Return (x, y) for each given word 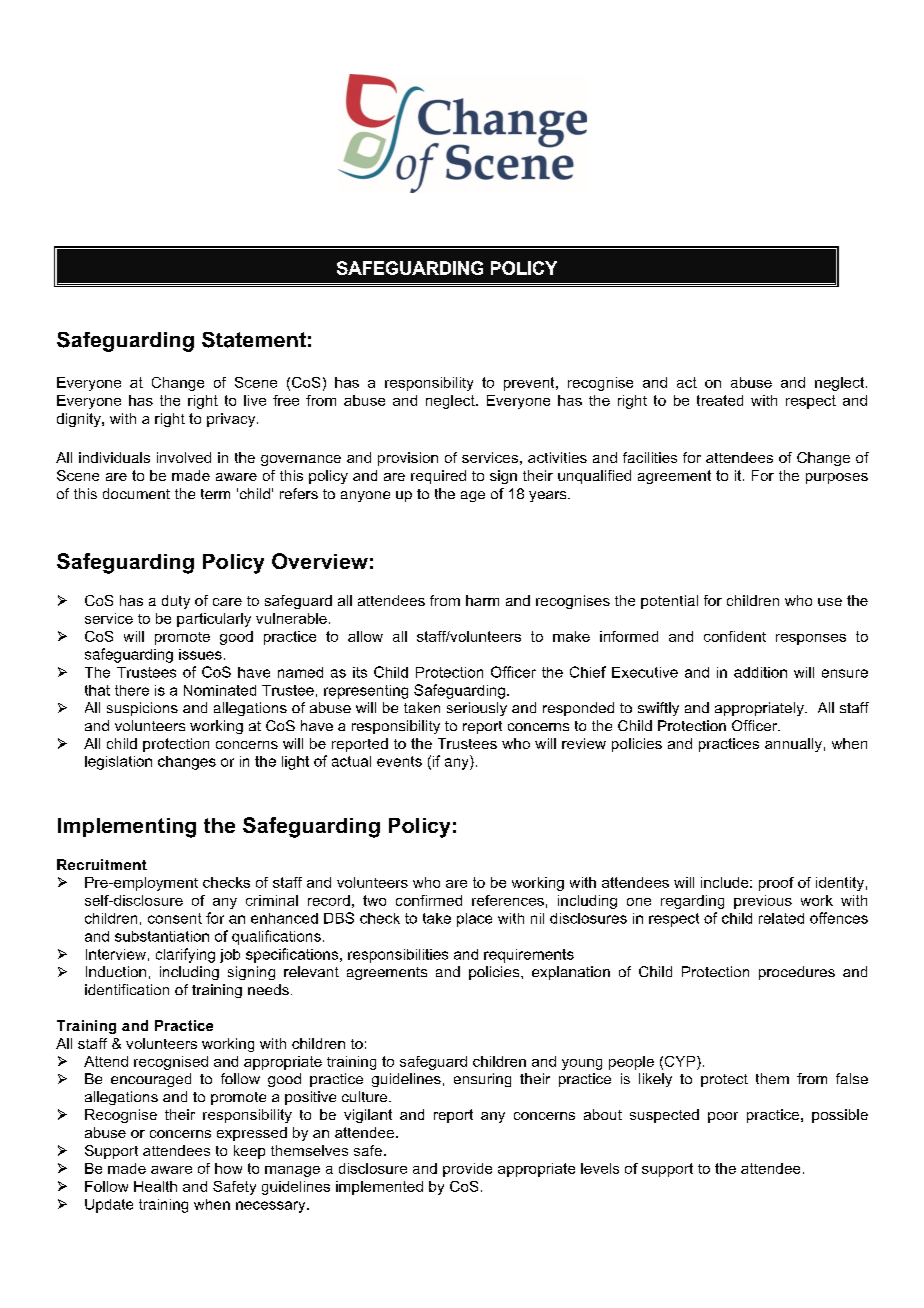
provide (467, 1170)
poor (723, 1117)
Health (155, 1186)
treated (720, 400)
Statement (254, 340)
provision (408, 459)
